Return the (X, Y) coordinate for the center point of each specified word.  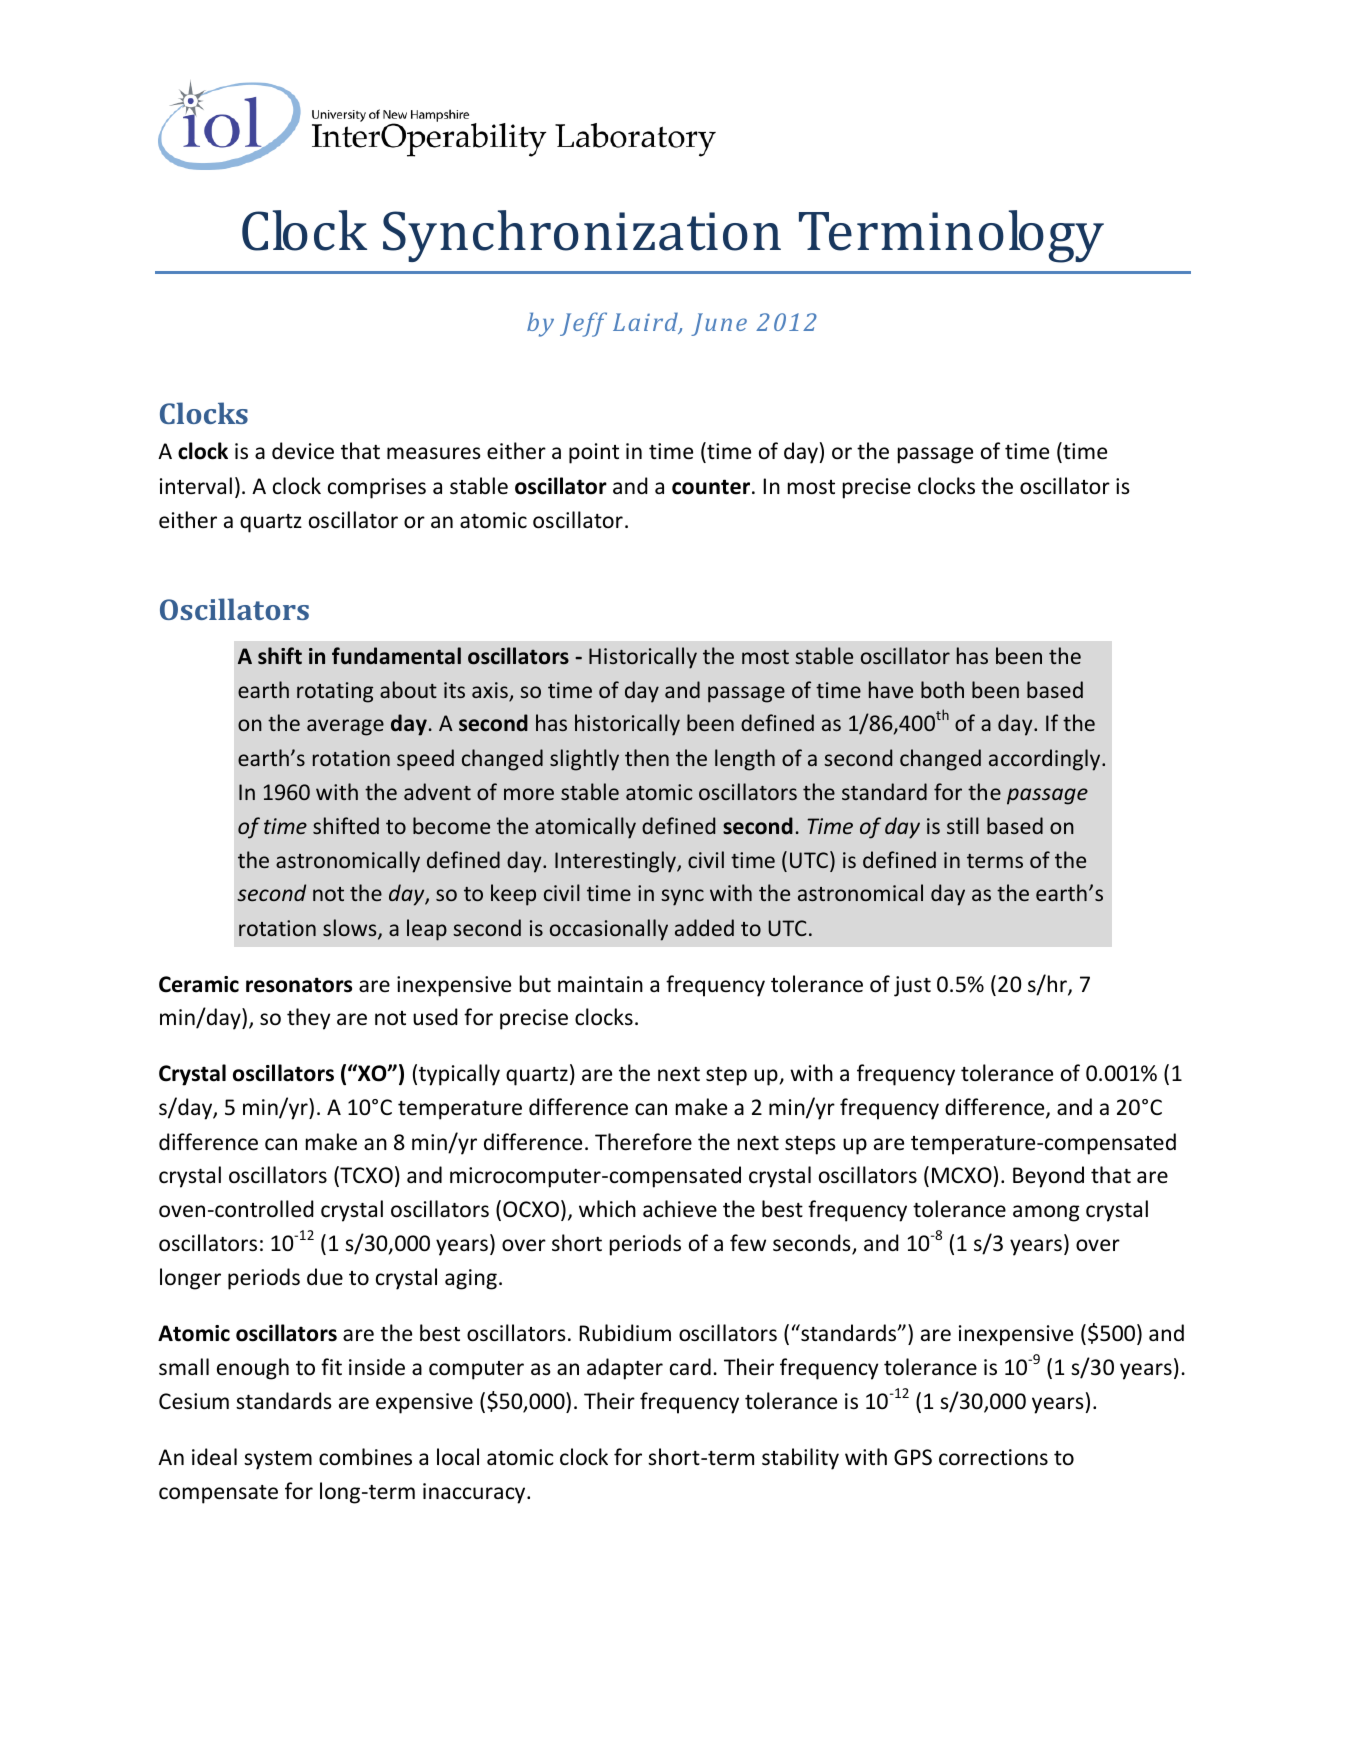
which (607, 1208)
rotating (335, 692)
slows (351, 929)
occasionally (609, 930)
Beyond (1048, 1177)
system (278, 1460)
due (325, 1277)
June (719, 324)
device (303, 451)
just (912, 986)
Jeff (583, 324)
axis (491, 691)
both (942, 689)
